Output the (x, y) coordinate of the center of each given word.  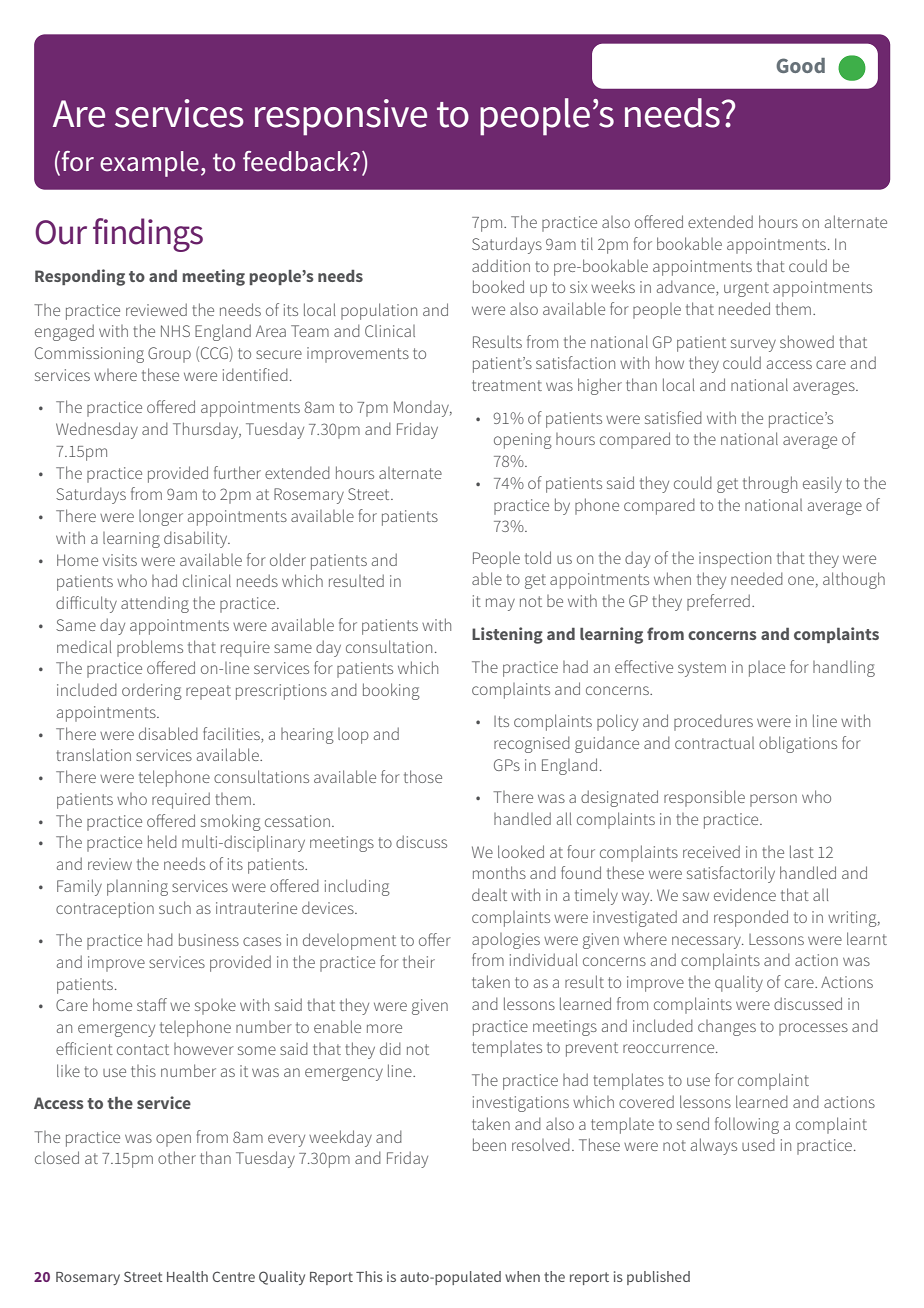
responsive (341, 117)
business (209, 939)
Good (800, 65)
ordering (152, 691)
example (149, 164)
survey (753, 345)
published (658, 1278)
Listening (507, 635)
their (419, 961)
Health (187, 1276)
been (489, 1144)
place (767, 669)
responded (751, 918)
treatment (507, 385)
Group (169, 355)
